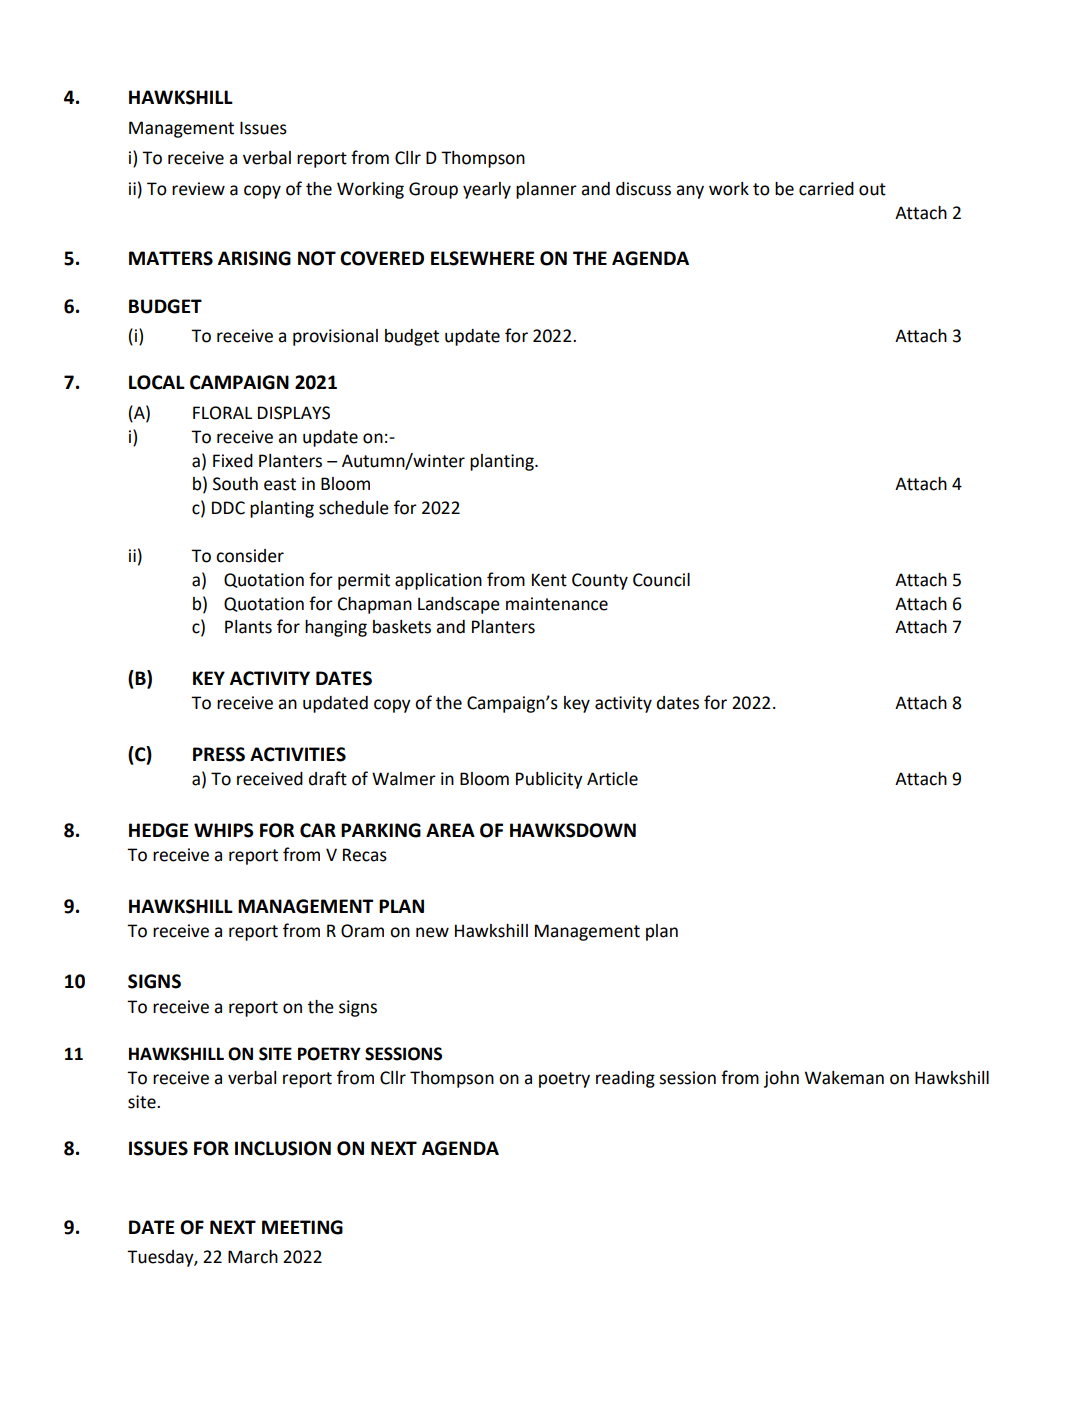 This screenshot has width=1087, height=1406. What do you see at coordinates (612, 779) in the screenshot?
I see `Article` at bounding box center [612, 779].
